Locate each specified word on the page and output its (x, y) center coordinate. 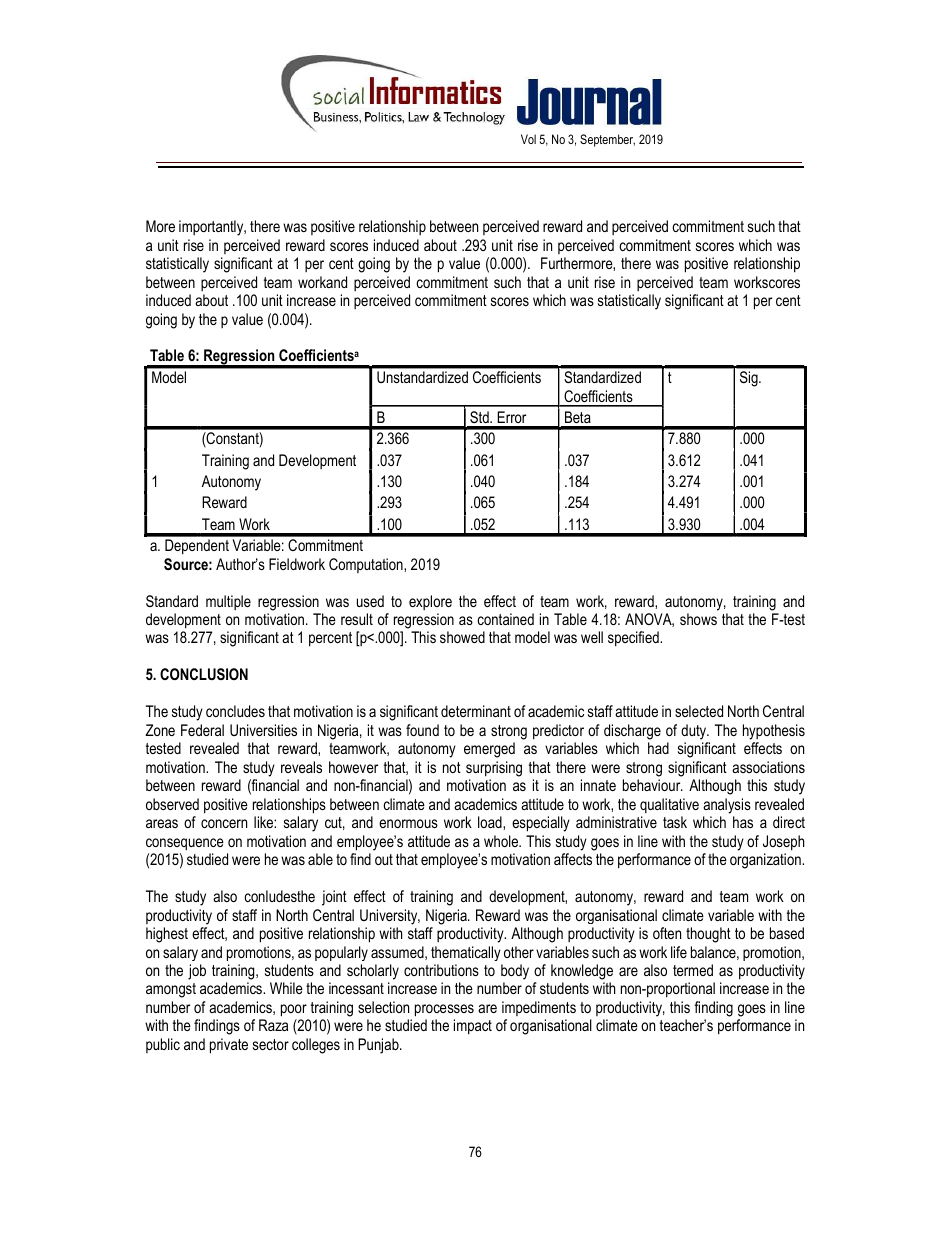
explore (430, 602)
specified (634, 639)
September (607, 140)
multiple (228, 602)
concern (224, 823)
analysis (727, 806)
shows (698, 619)
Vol (528, 139)
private (229, 1046)
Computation (367, 565)
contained (505, 619)
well (592, 637)
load (491, 822)
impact (473, 1027)
